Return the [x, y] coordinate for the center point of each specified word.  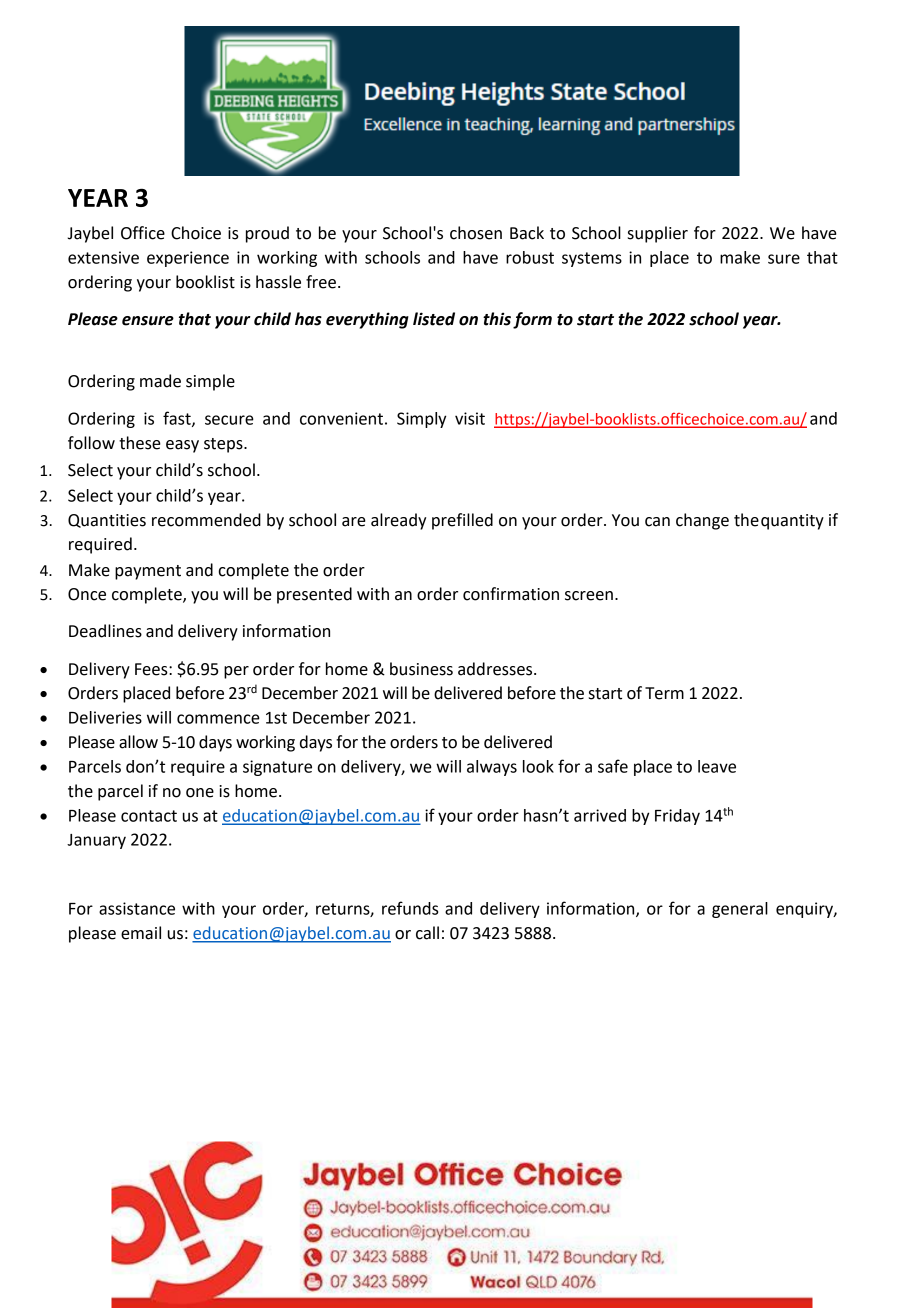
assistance [137, 908]
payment [148, 572]
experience [188, 259]
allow [138, 742]
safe [613, 766]
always [492, 768]
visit [470, 418]
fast [178, 419]
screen [589, 596]
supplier [658, 234]
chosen [476, 233]
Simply [421, 420]
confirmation [511, 594]
